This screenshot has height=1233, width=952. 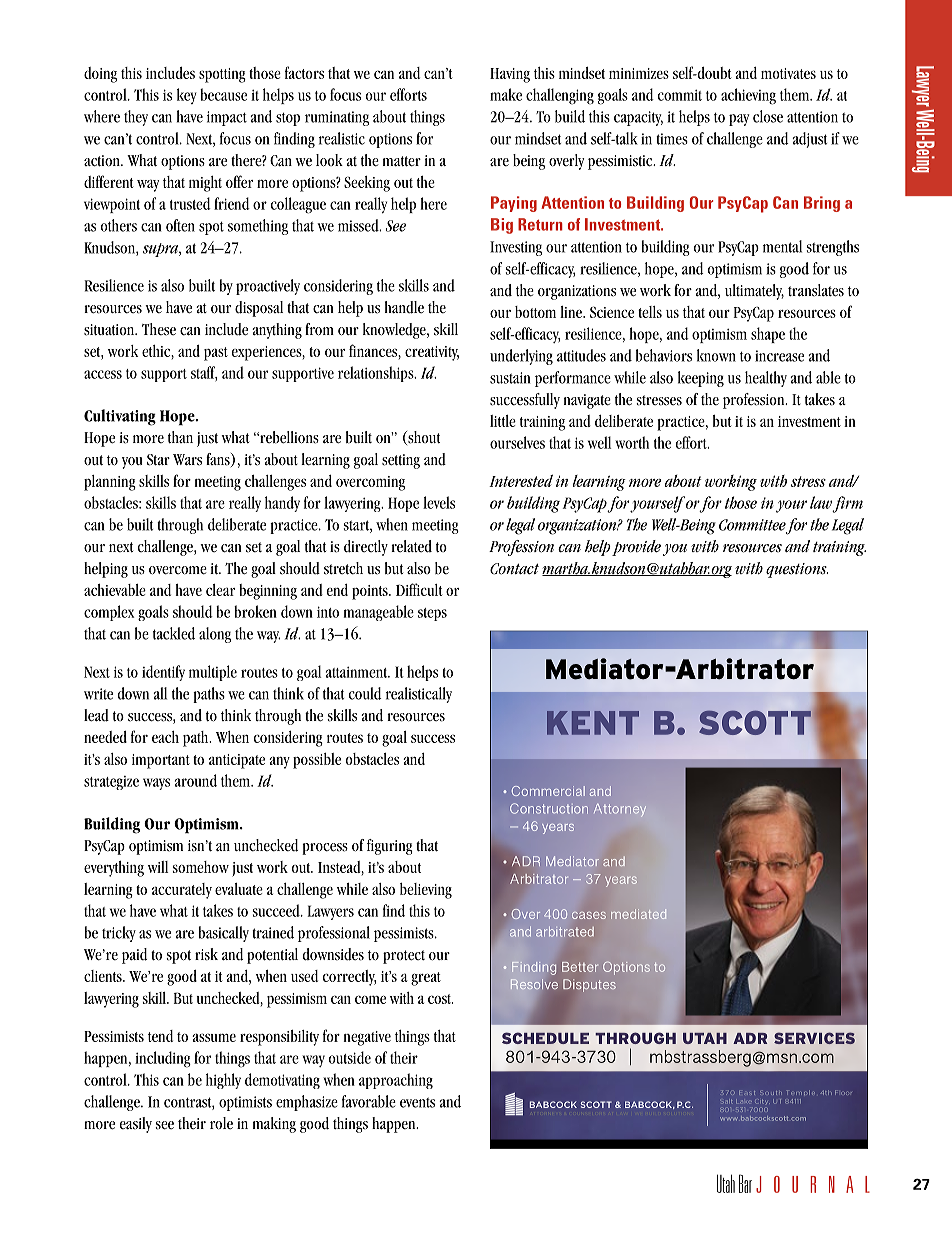 I want to click on steps, so click(x=432, y=614).
